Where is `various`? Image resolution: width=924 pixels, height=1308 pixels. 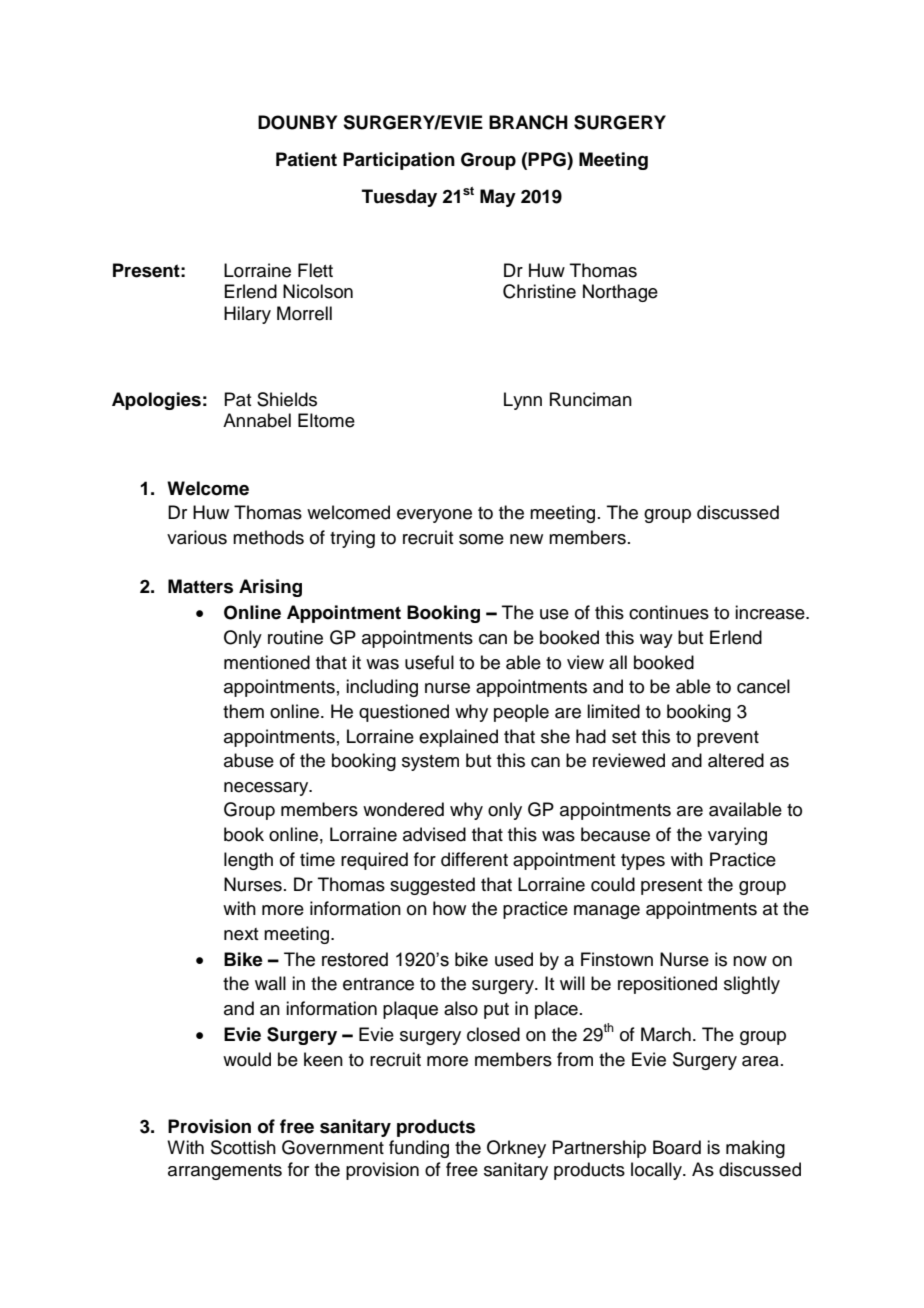
various is located at coordinates (197, 537).
